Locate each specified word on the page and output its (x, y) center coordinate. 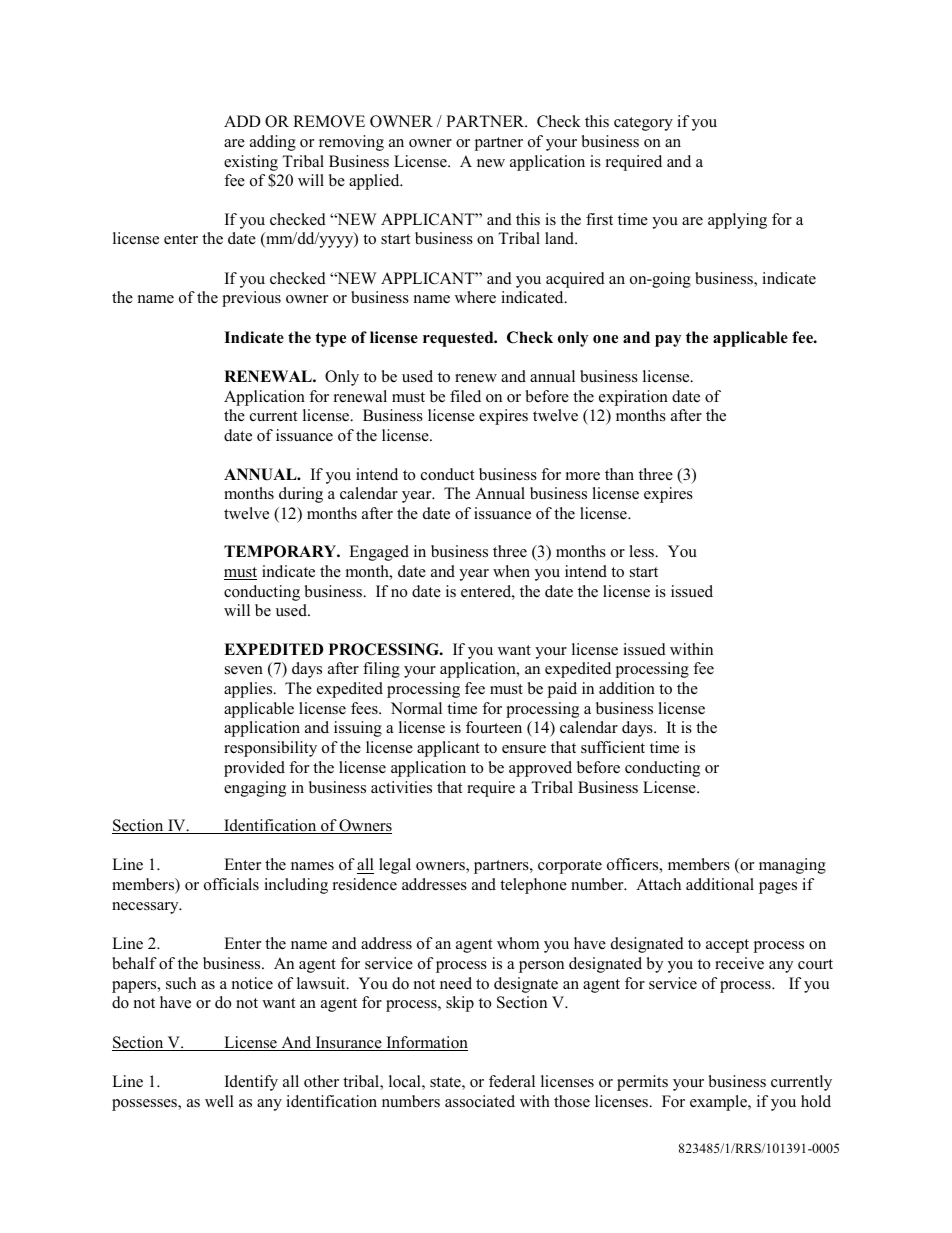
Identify (251, 1083)
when (511, 571)
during (301, 495)
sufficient (613, 747)
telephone (533, 886)
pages (778, 888)
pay (668, 341)
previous (251, 299)
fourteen (494, 727)
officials (231, 884)
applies (249, 690)
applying (737, 221)
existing (251, 163)
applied (375, 182)
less (642, 551)
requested (459, 339)
